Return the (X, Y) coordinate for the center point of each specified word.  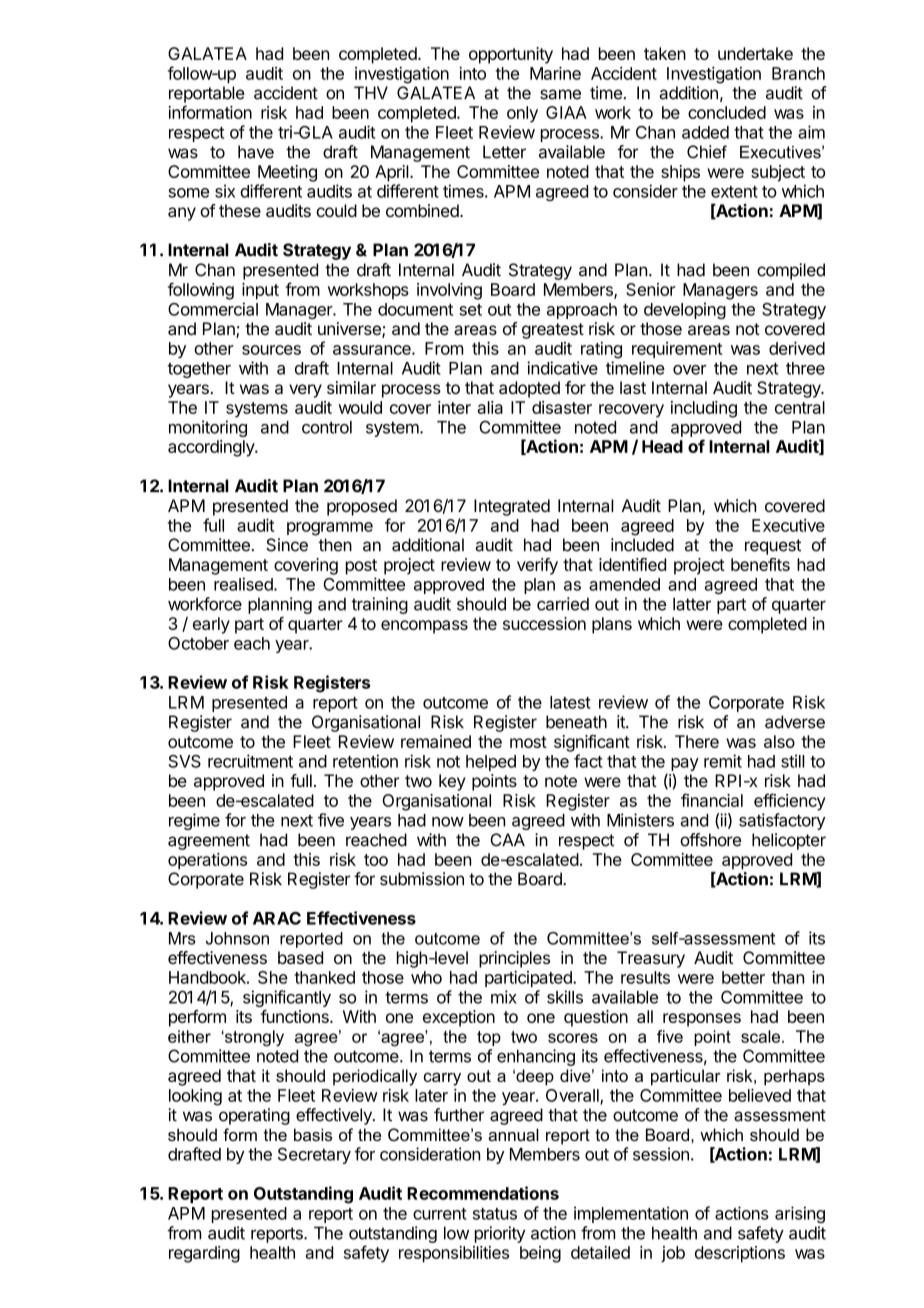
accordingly (212, 448)
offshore (710, 840)
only (522, 114)
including (704, 409)
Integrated (512, 507)
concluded (727, 112)
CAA (507, 840)
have (256, 152)
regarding (204, 1254)
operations (207, 861)
